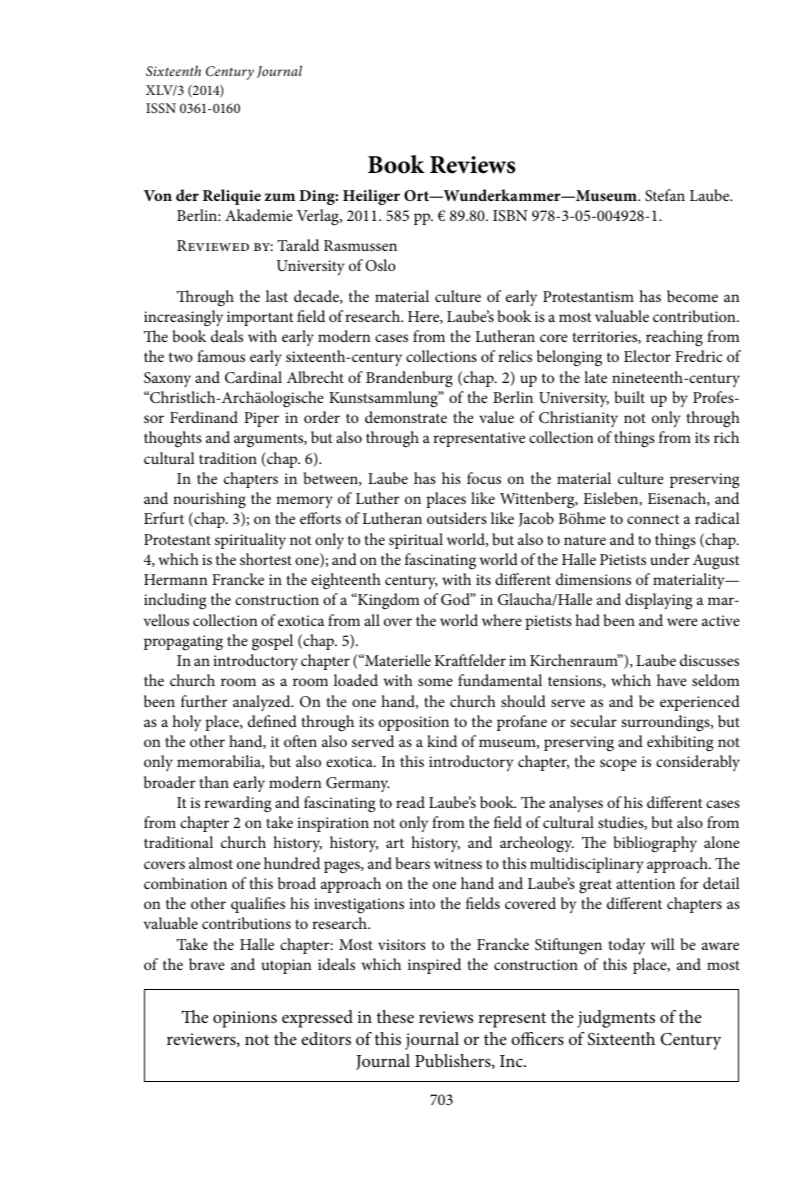 The height and width of the image is (1193, 795). What do you see at coordinates (161, 108) in the image?
I see `ISSN` at bounding box center [161, 108].
